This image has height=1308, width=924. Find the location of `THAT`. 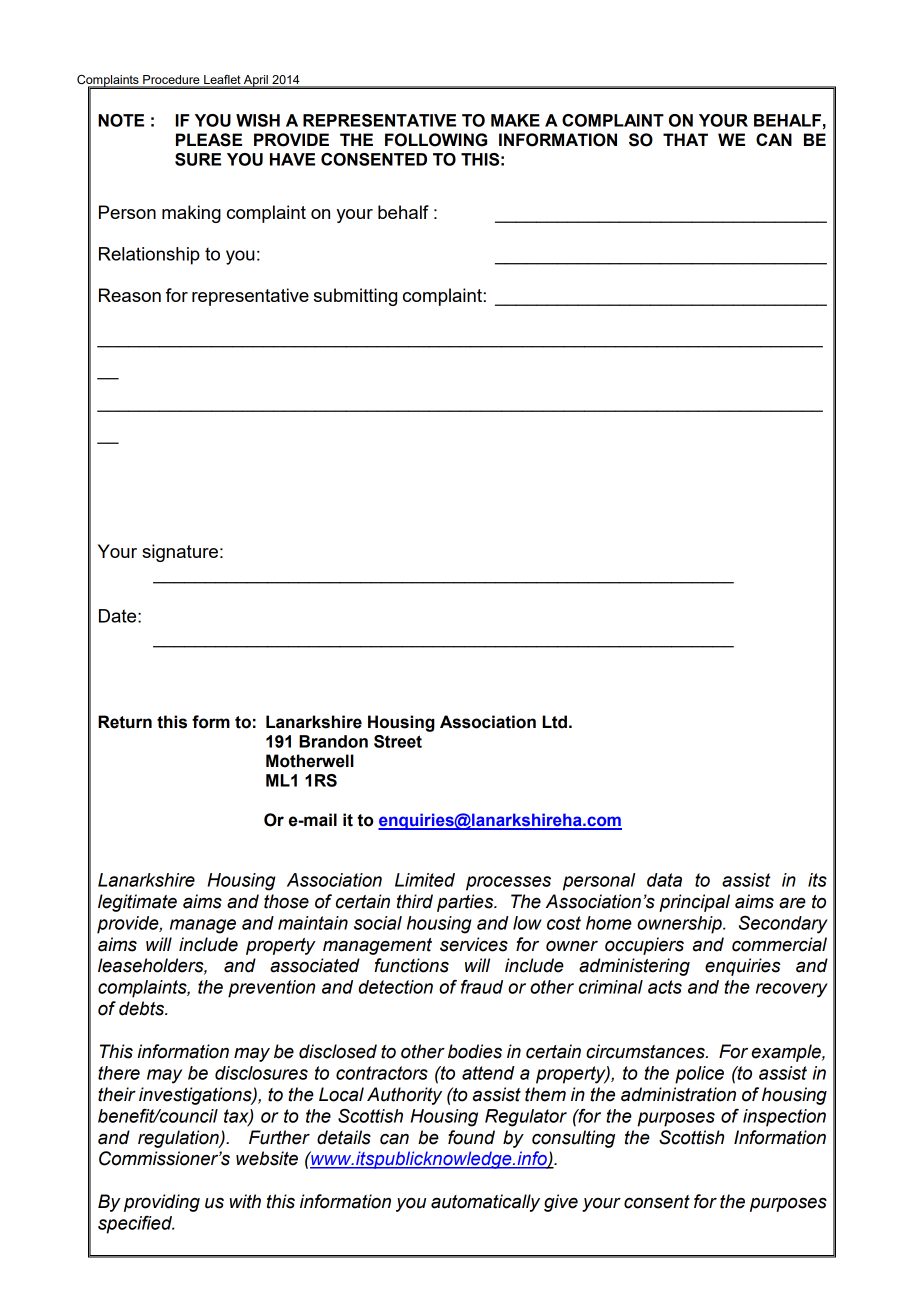

THAT is located at coordinates (685, 139).
